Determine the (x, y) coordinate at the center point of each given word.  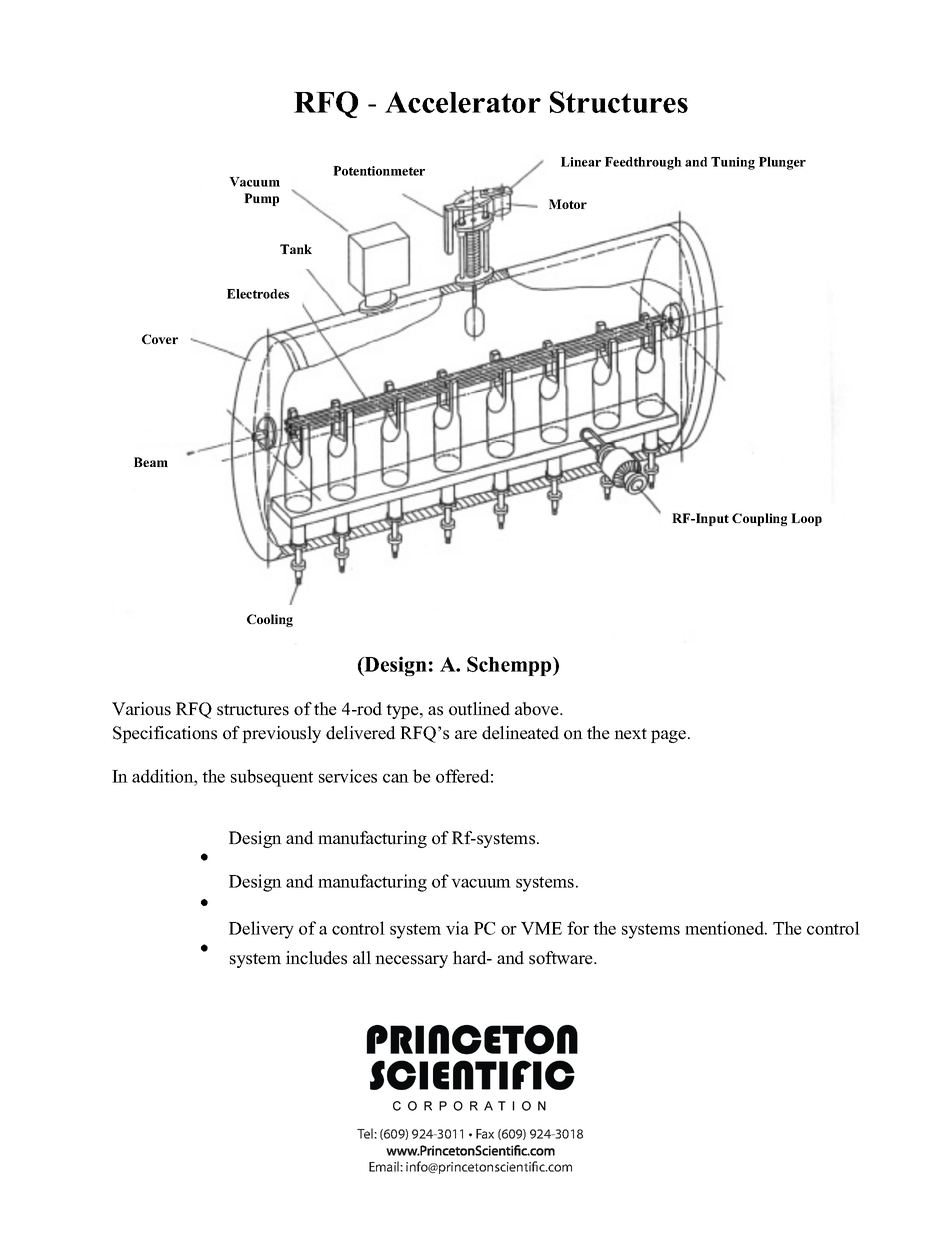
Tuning (733, 163)
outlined (479, 709)
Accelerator (463, 102)
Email (385, 1166)
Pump (261, 199)
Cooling (270, 620)
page (670, 736)
